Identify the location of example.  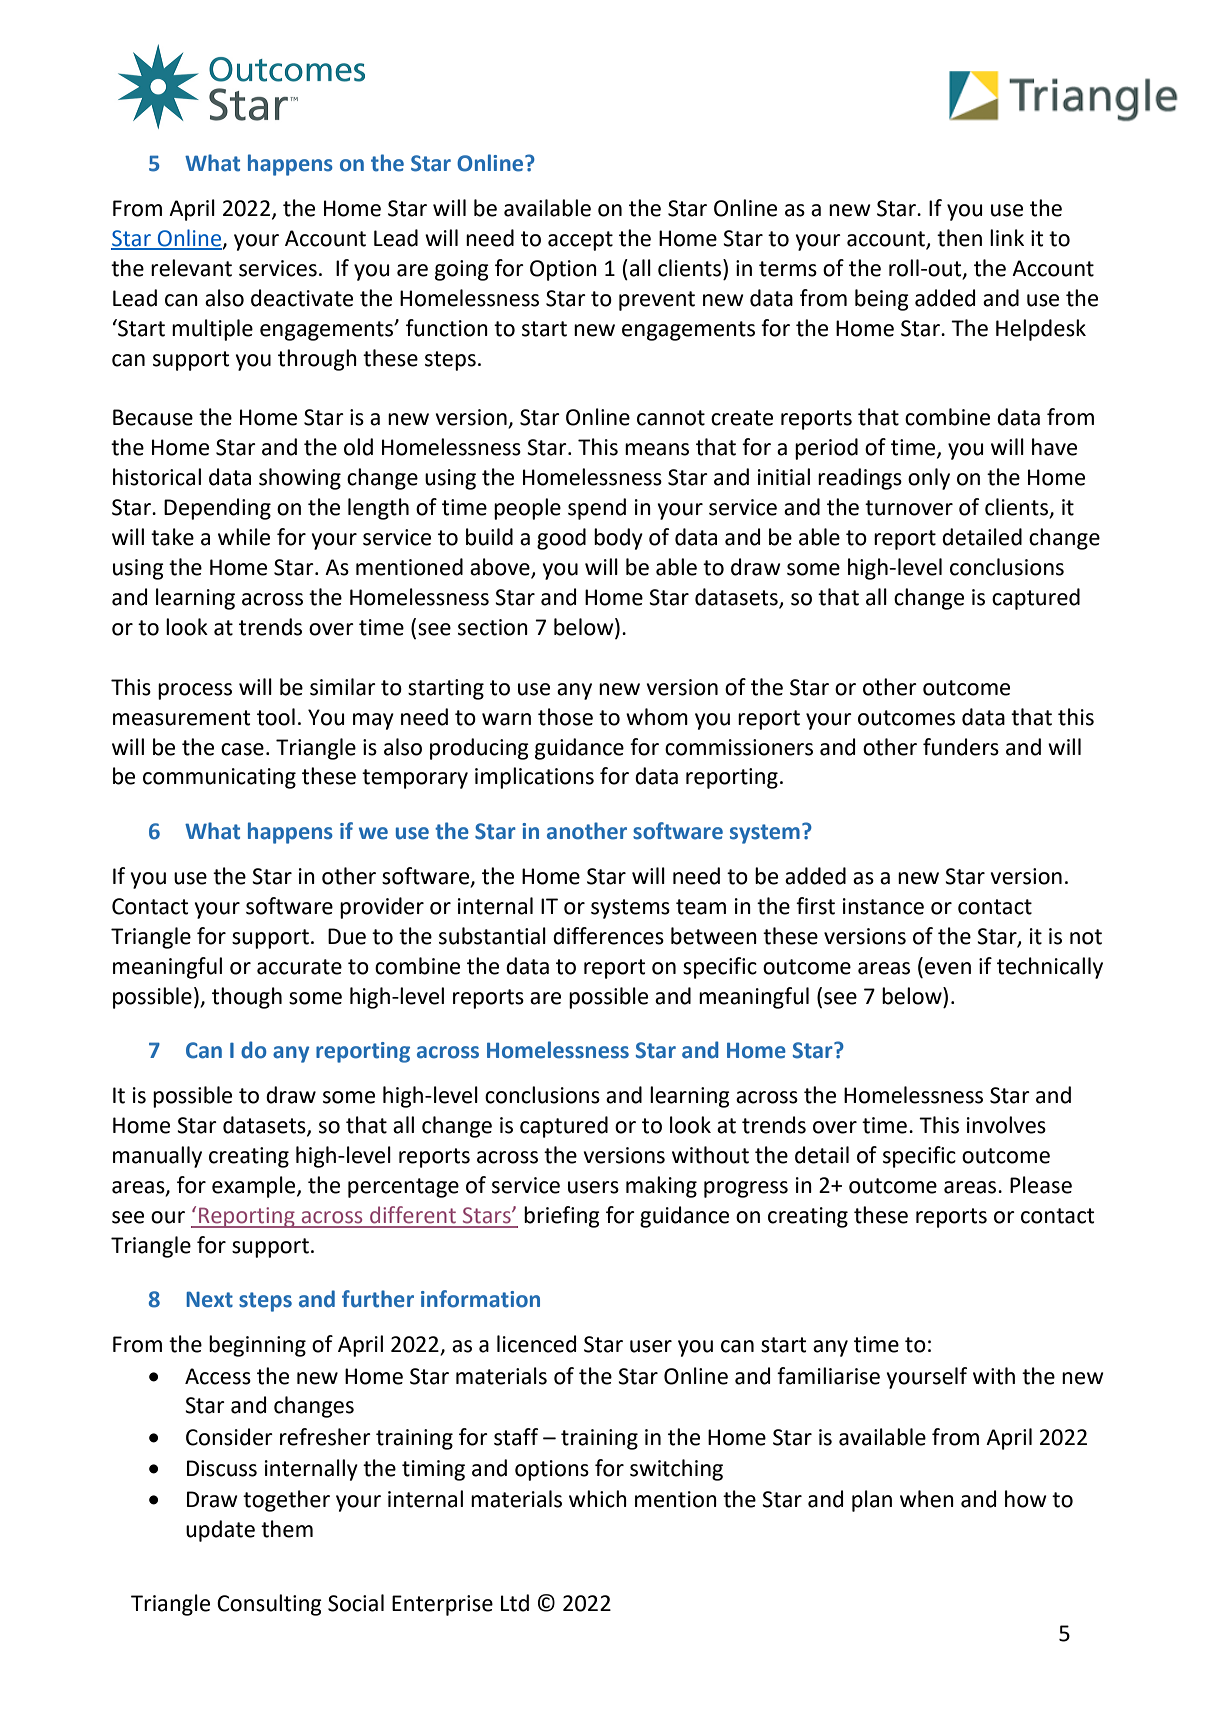
(255, 1187).
